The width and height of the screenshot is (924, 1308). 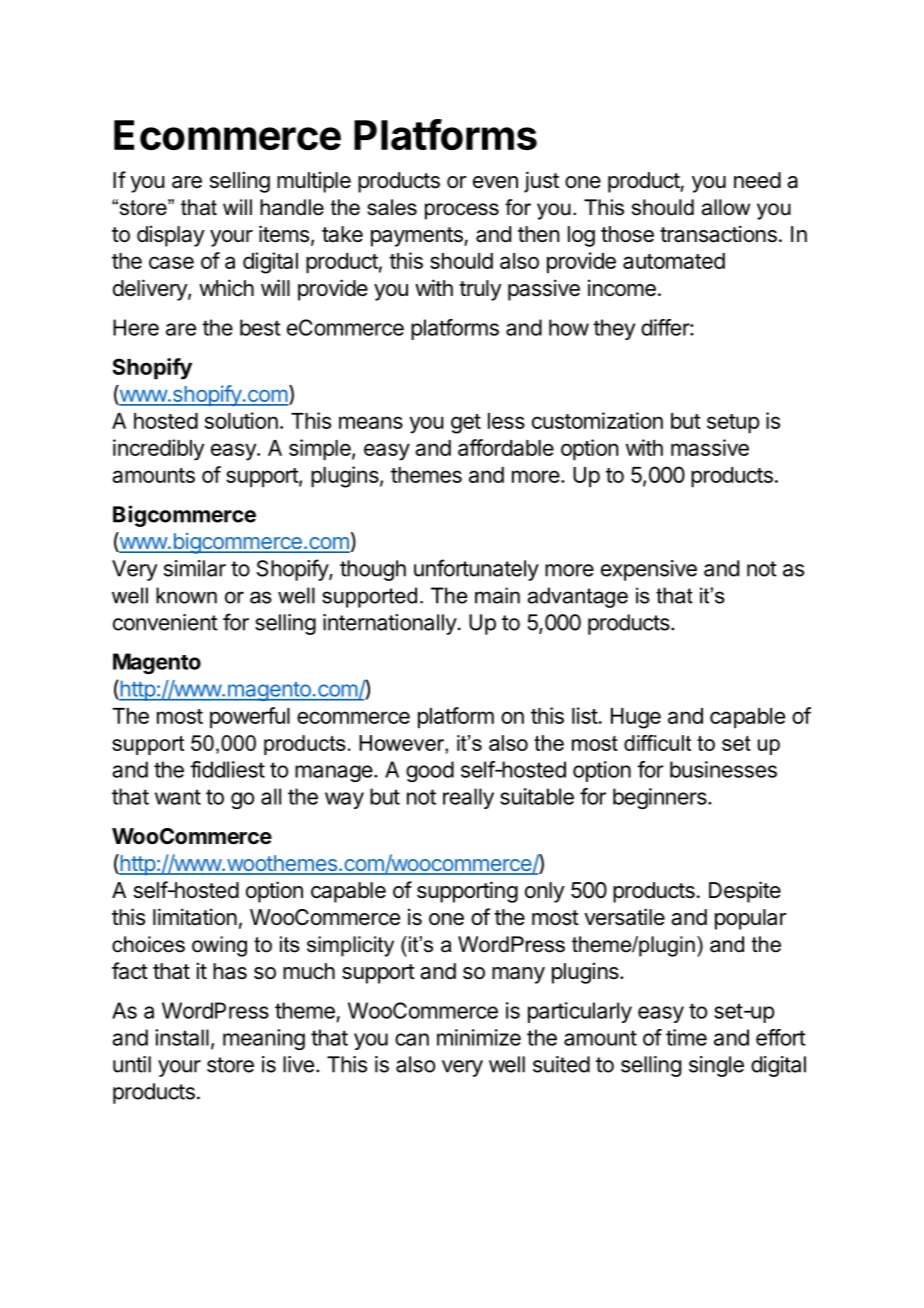 I want to click on minimize, so click(x=479, y=1037).
